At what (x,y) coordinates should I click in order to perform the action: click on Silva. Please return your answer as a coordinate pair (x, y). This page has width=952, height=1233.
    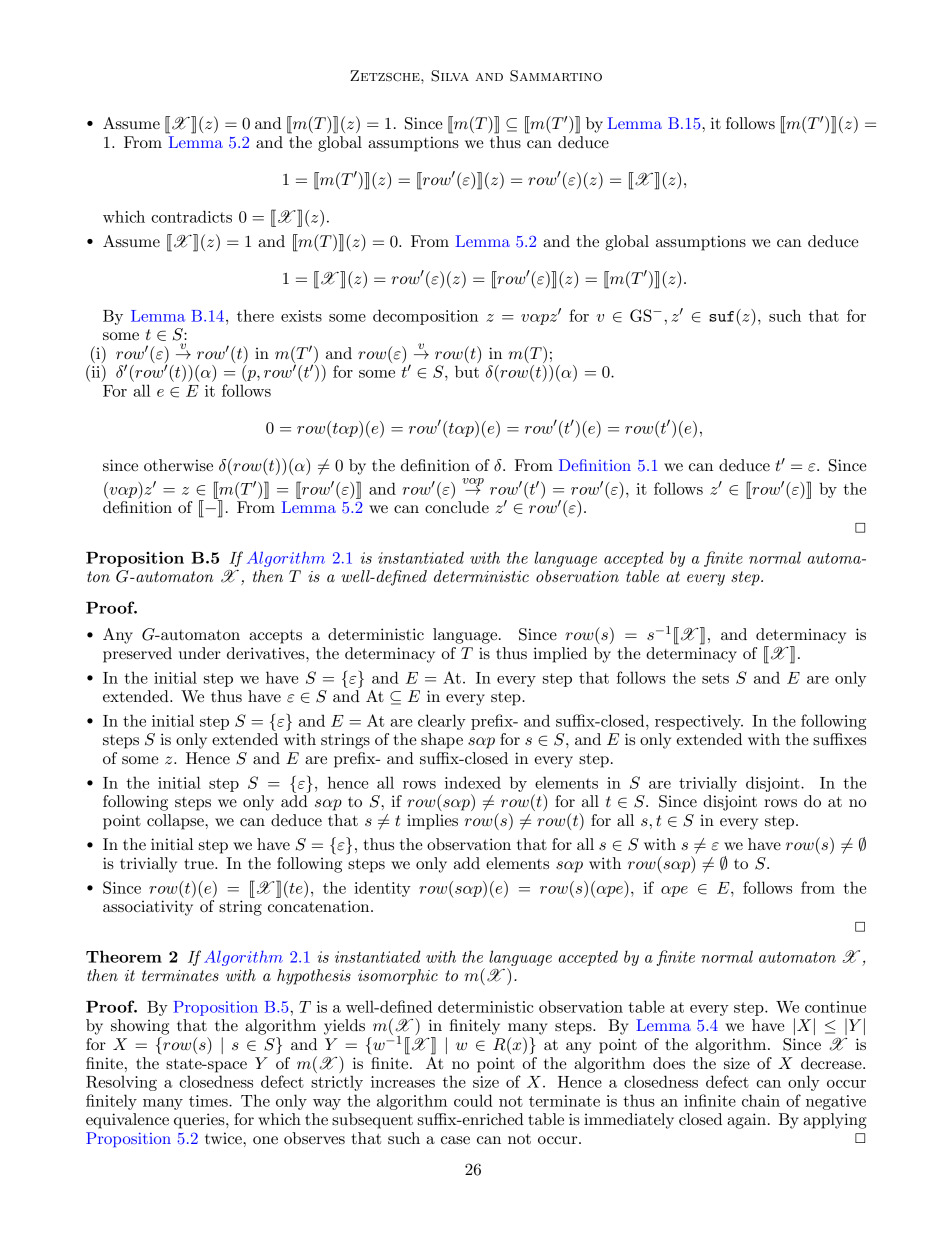
    Looking at the image, I should click on (450, 76).
